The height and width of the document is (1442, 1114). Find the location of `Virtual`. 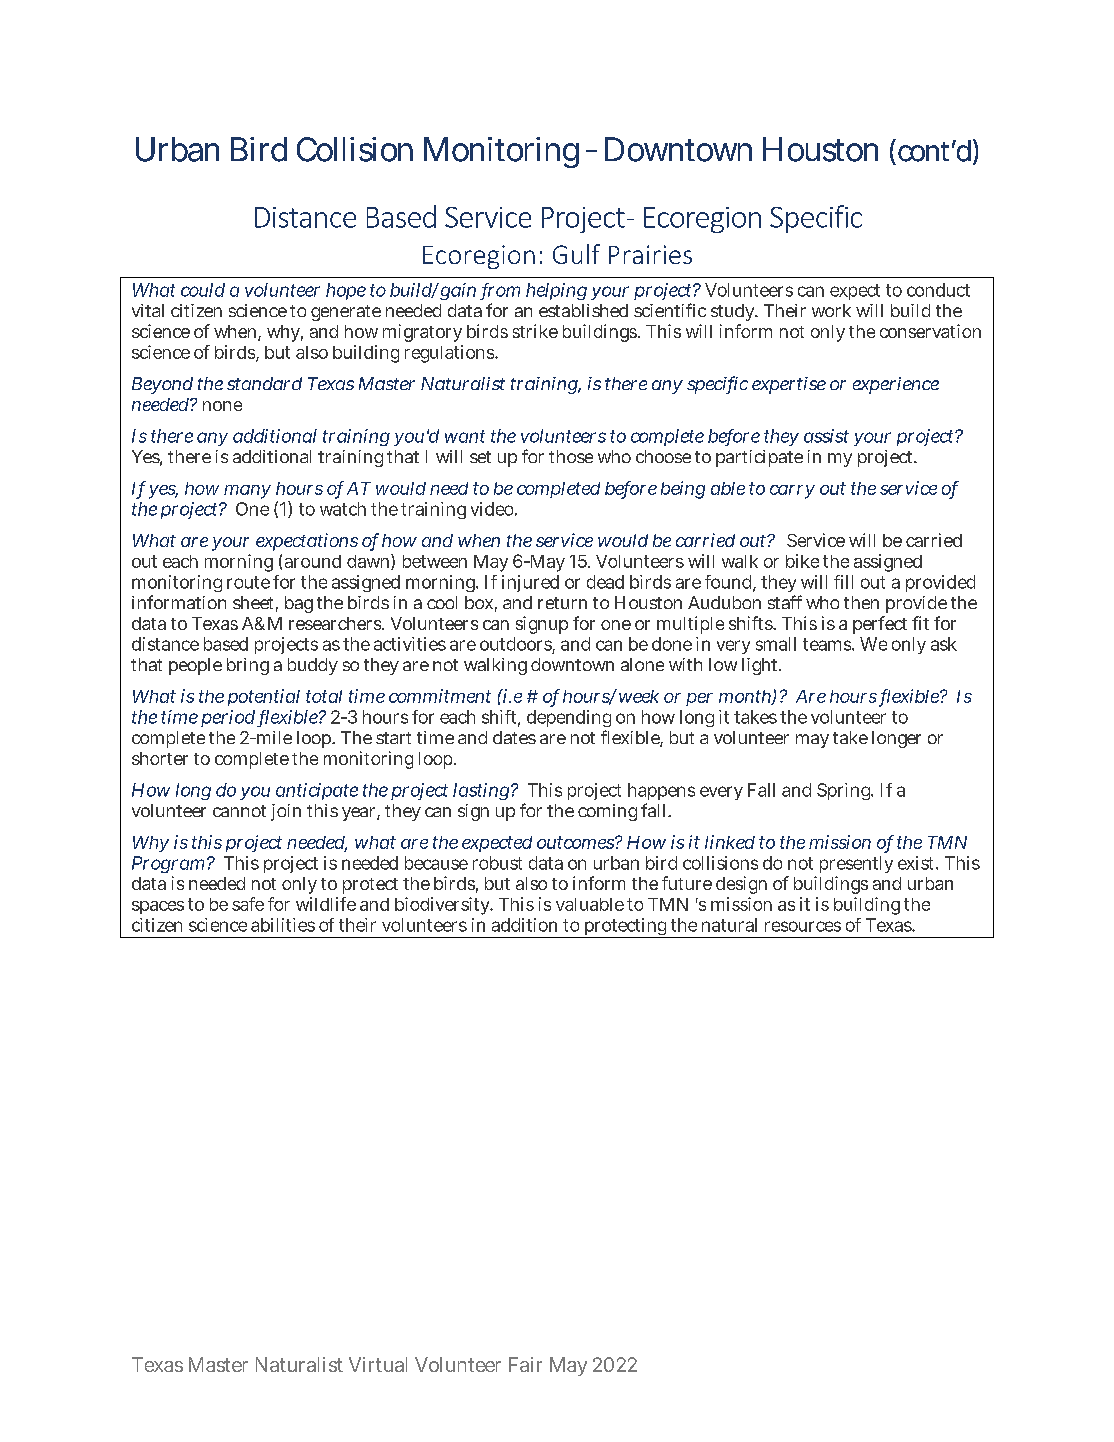

Virtual is located at coordinates (378, 1364).
